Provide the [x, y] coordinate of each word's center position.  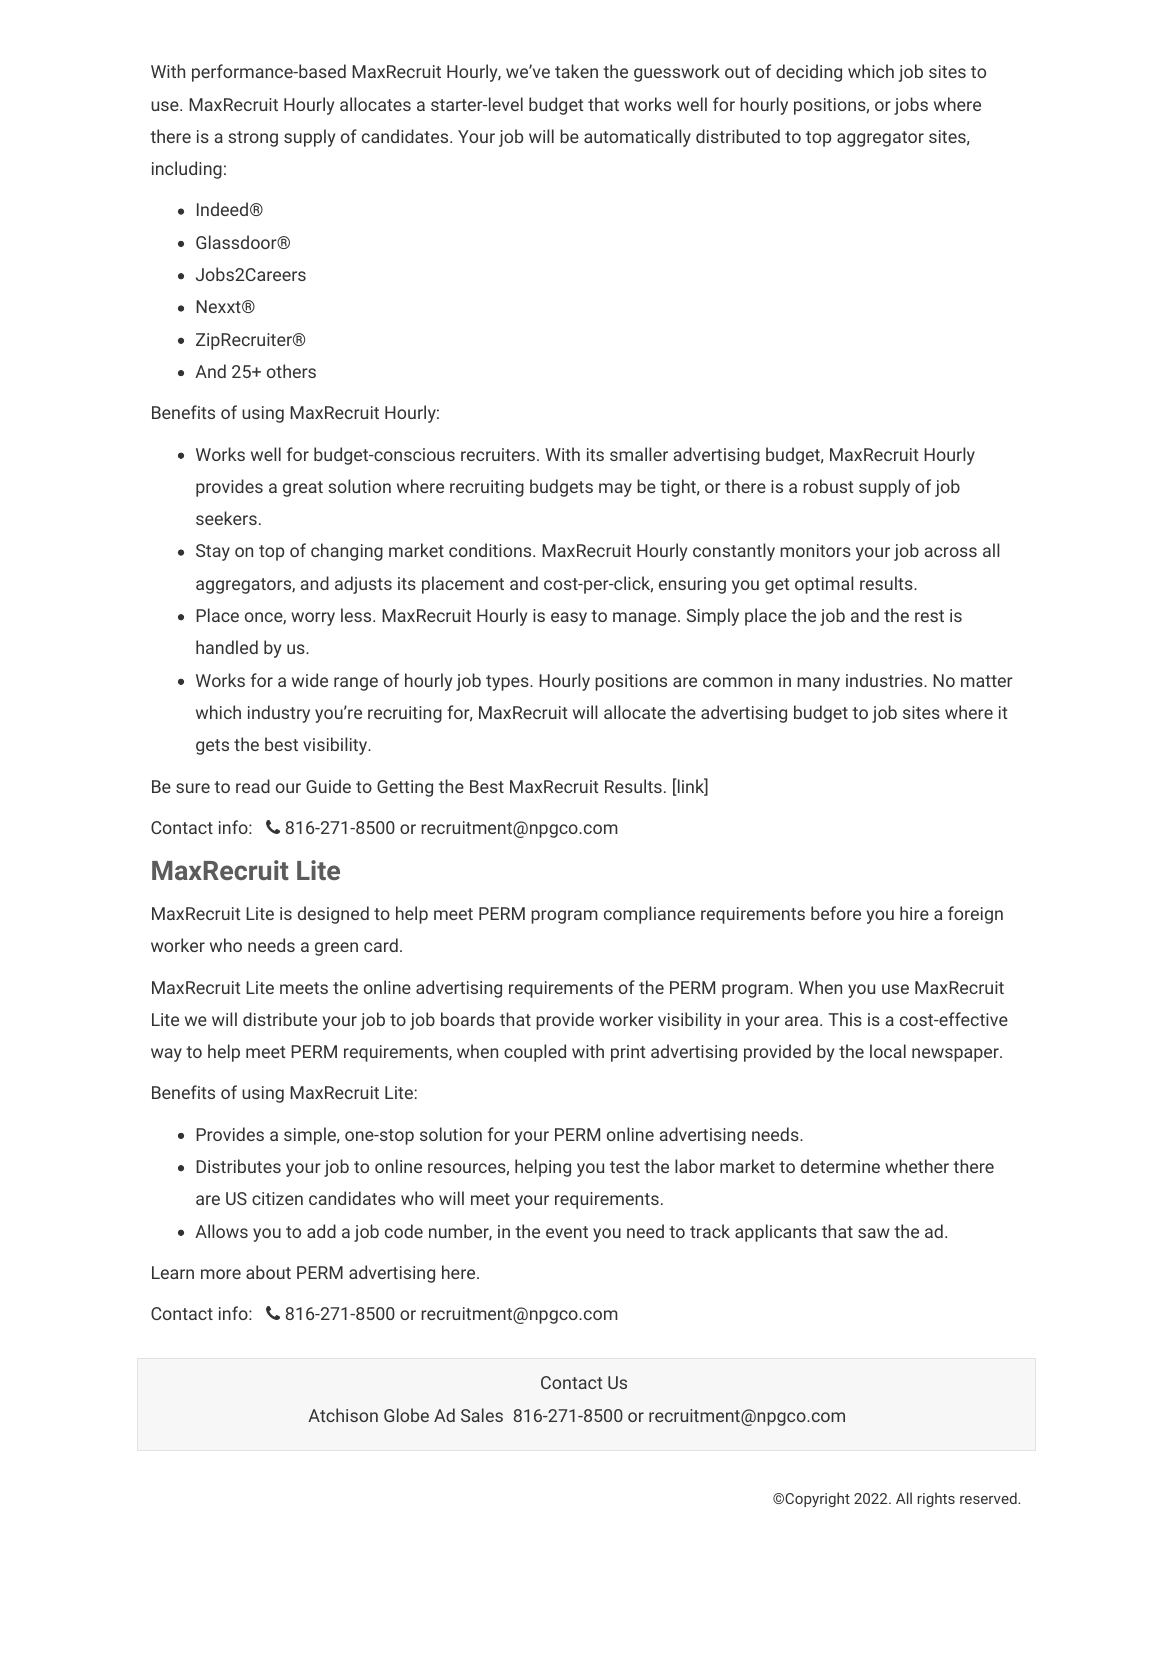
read [253, 786]
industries [885, 680]
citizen [277, 1198]
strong [253, 139]
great [303, 489]
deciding [809, 73]
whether [917, 1166]
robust [828, 486]
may [615, 490]
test [625, 1167]
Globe [406, 1415]
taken [576, 71]
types [508, 683]
